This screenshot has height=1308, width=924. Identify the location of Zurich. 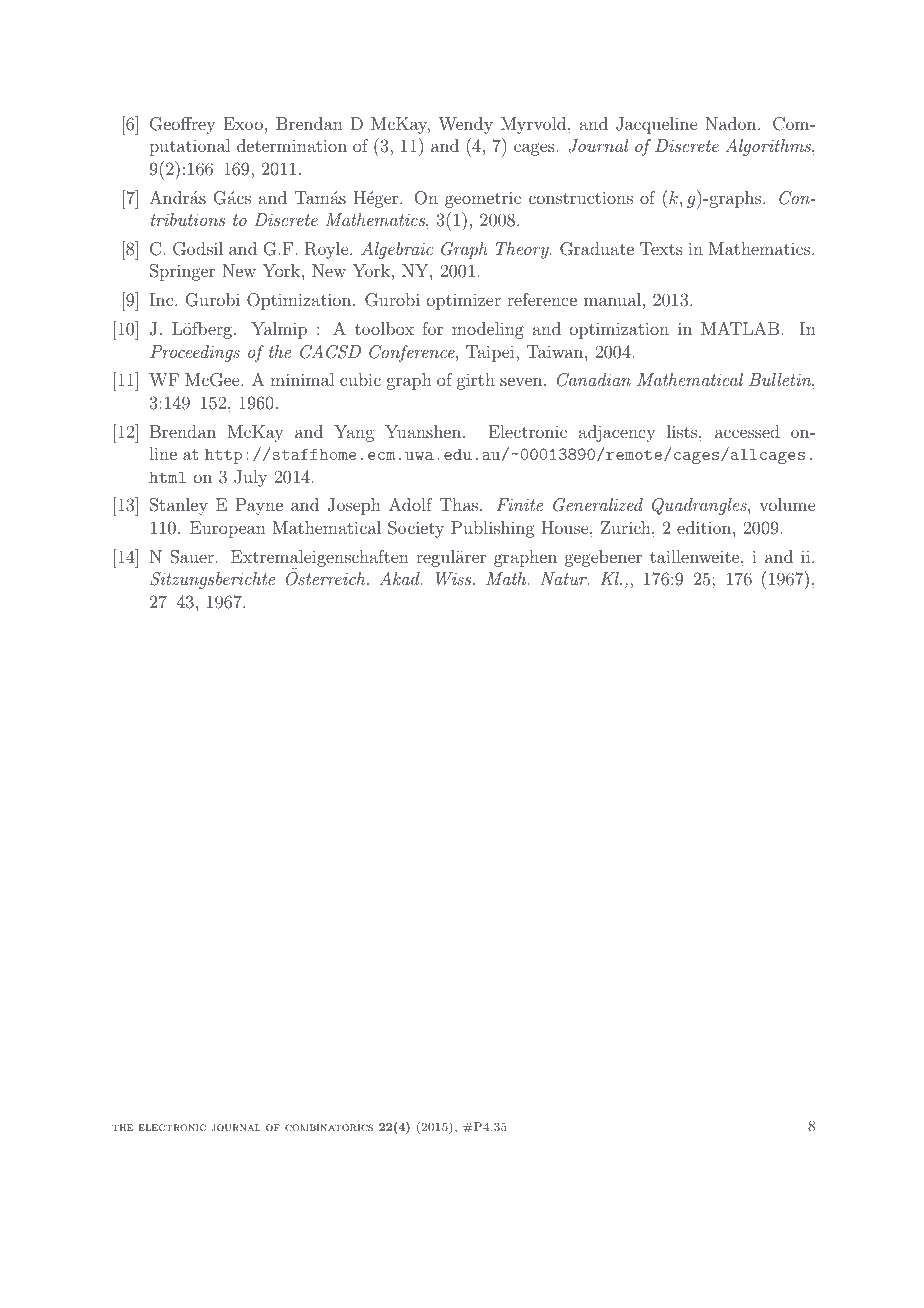
(627, 527).
